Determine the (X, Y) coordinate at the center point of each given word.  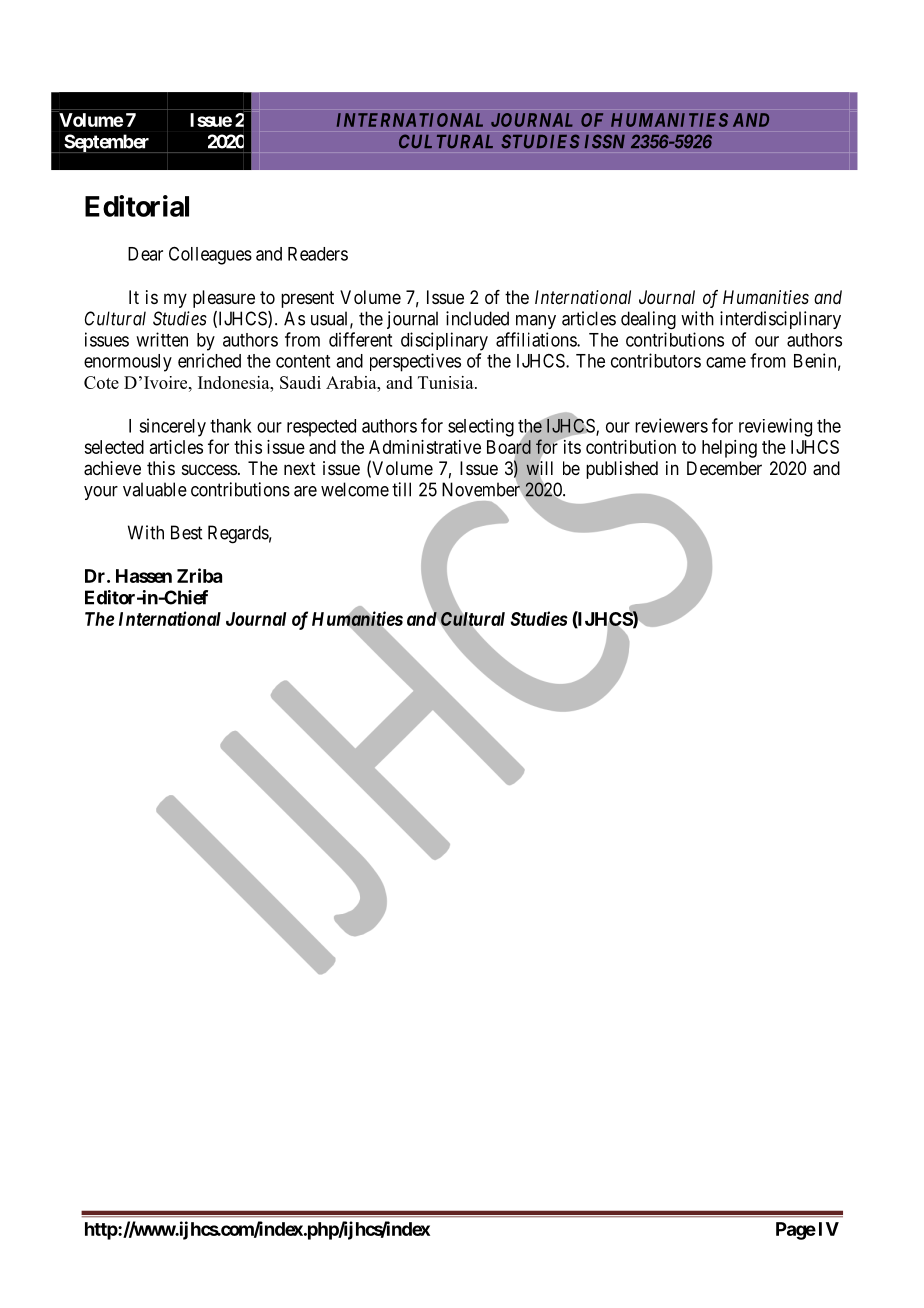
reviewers (671, 425)
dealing (648, 320)
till (401, 489)
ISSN (604, 141)
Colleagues (210, 255)
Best (186, 532)
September (107, 143)
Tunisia (447, 382)
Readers (318, 254)
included (477, 318)
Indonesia (235, 382)
